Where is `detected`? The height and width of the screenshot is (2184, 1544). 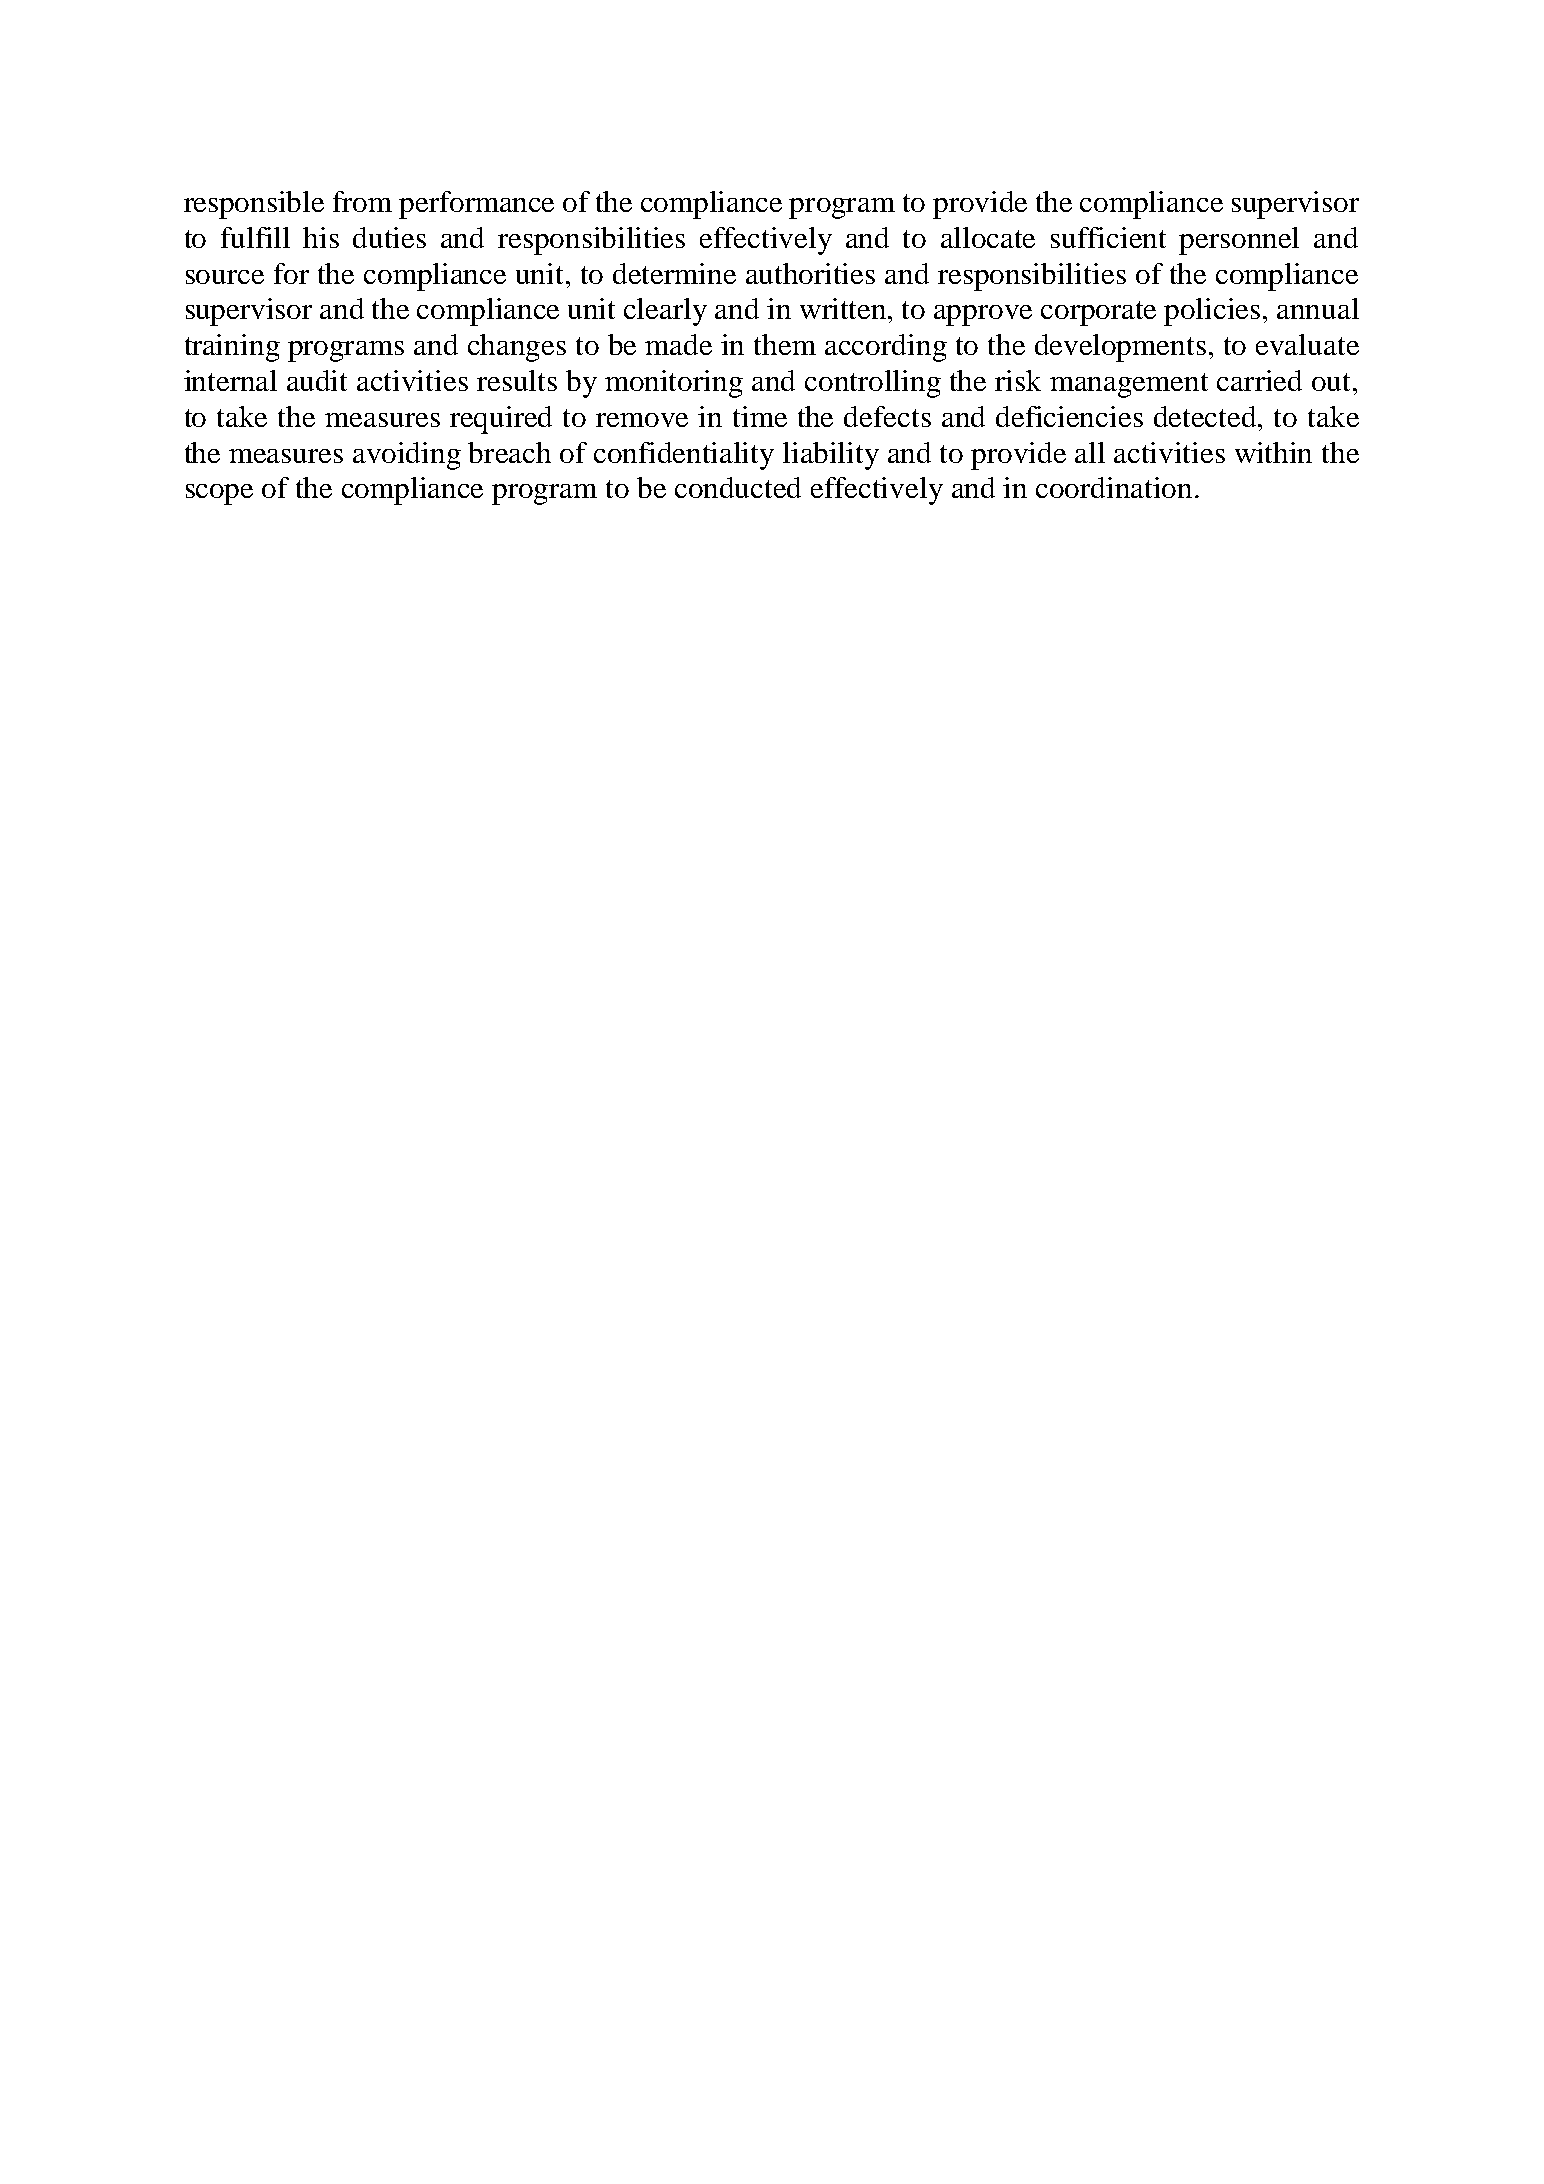 detected is located at coordinates (1206, 416).
